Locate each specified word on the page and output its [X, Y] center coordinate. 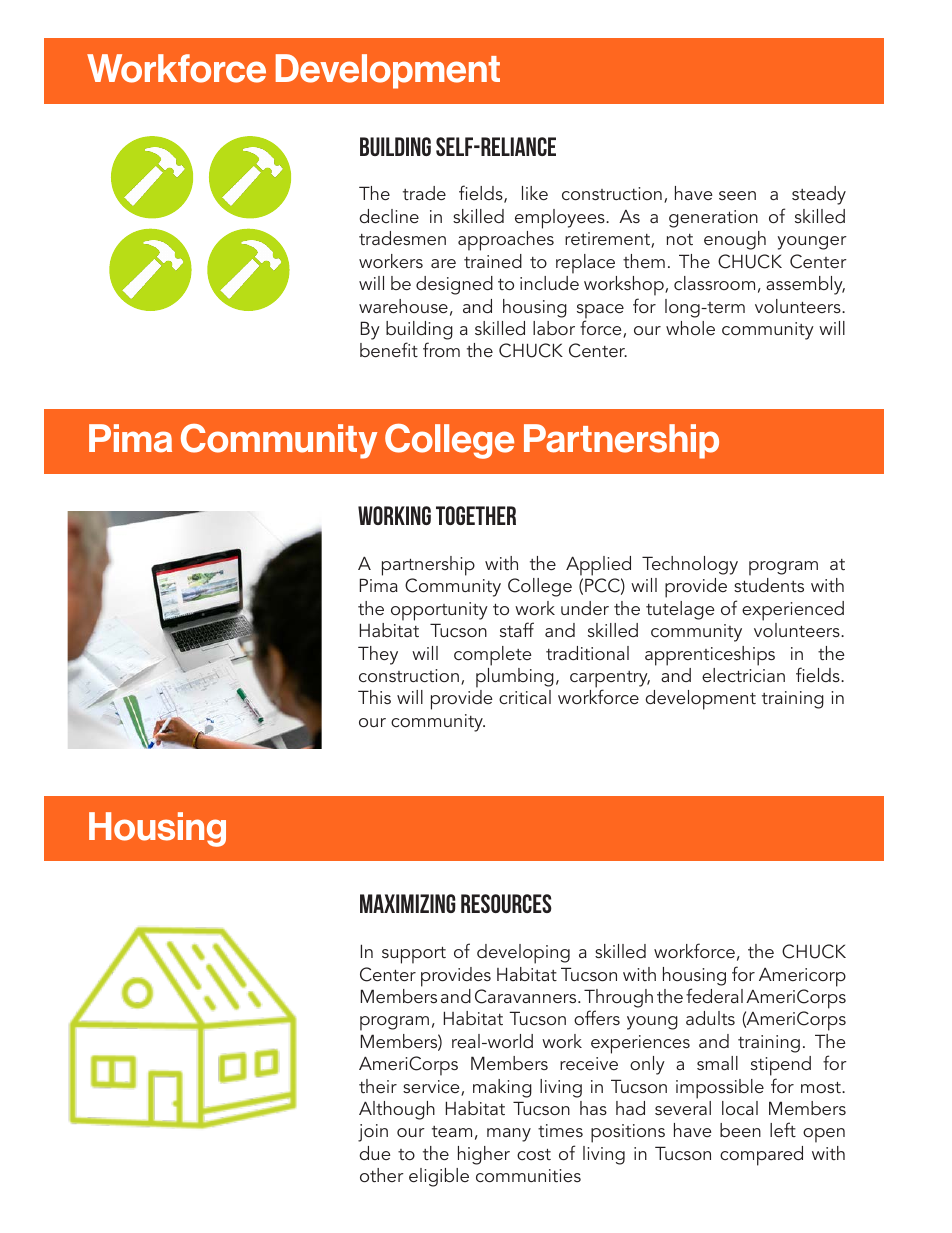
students [769, 585]
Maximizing [408, 903]
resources [506, 903]
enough [735, 240]
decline [389, 216]
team [452, 1131]
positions [628, 1133]
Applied [598, 566]
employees [561, 219]
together [476, 515]
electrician [743, 675]
